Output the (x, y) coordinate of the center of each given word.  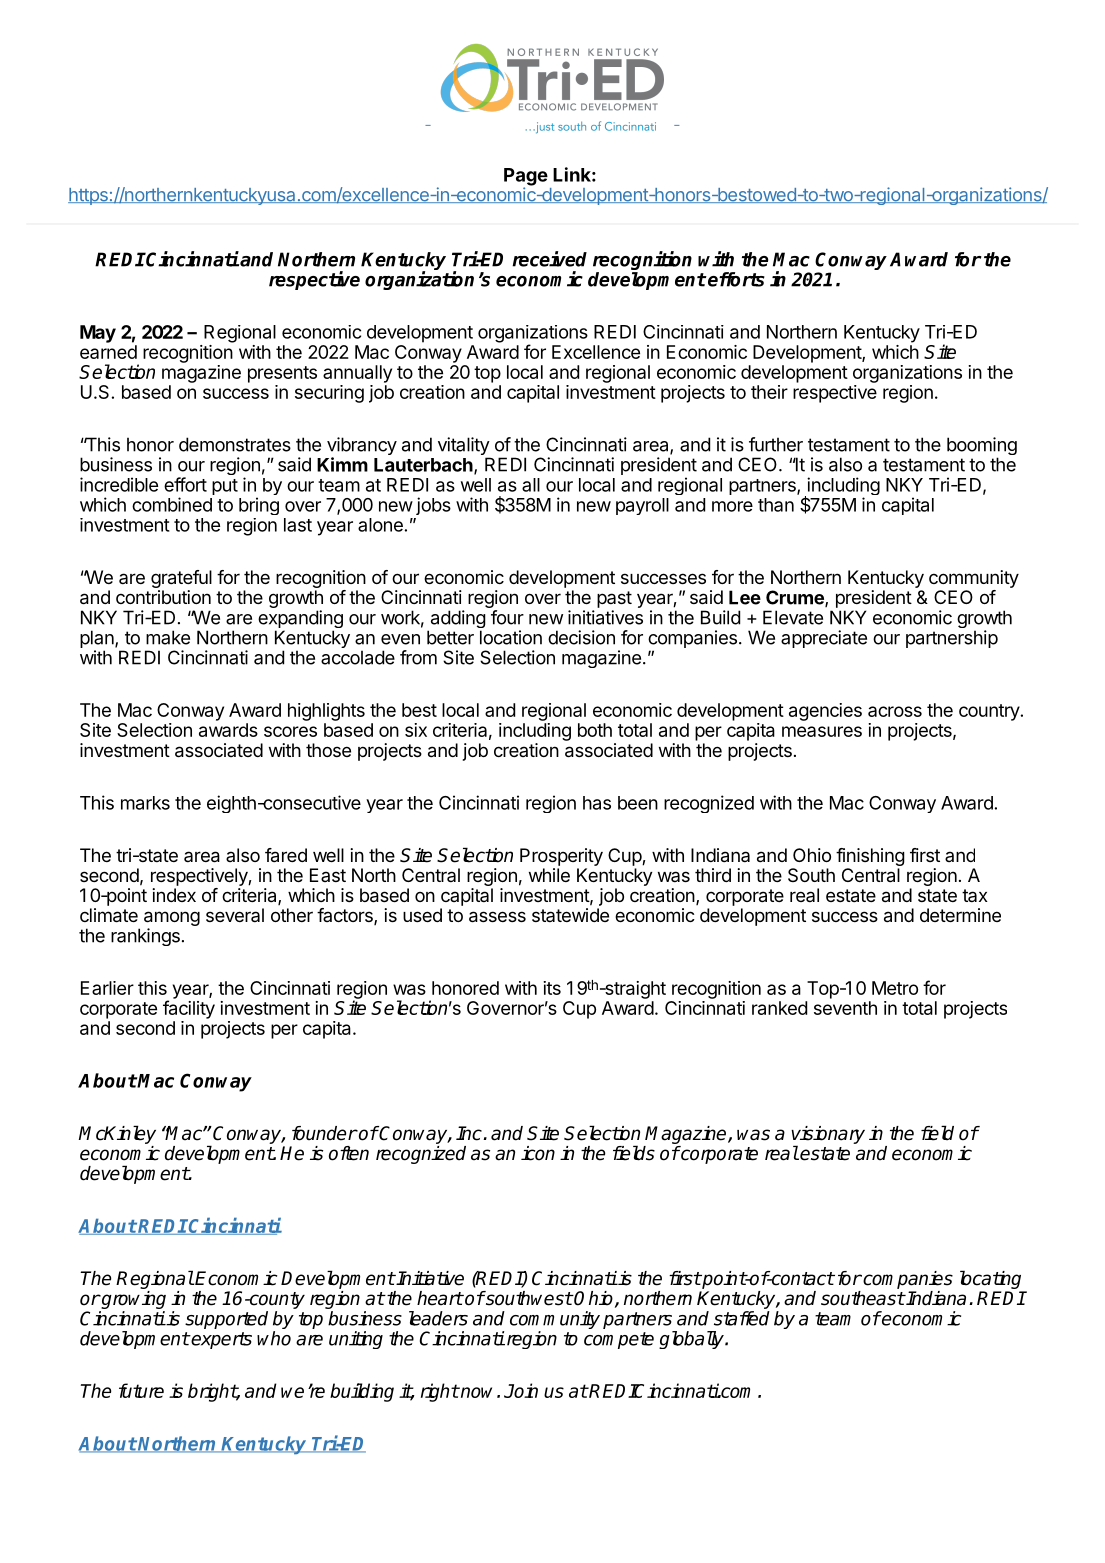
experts (221, 1340)
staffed (742, 1318)
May (98, 334)
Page (526, 178)
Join (521, 1390)
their (769, 392)
